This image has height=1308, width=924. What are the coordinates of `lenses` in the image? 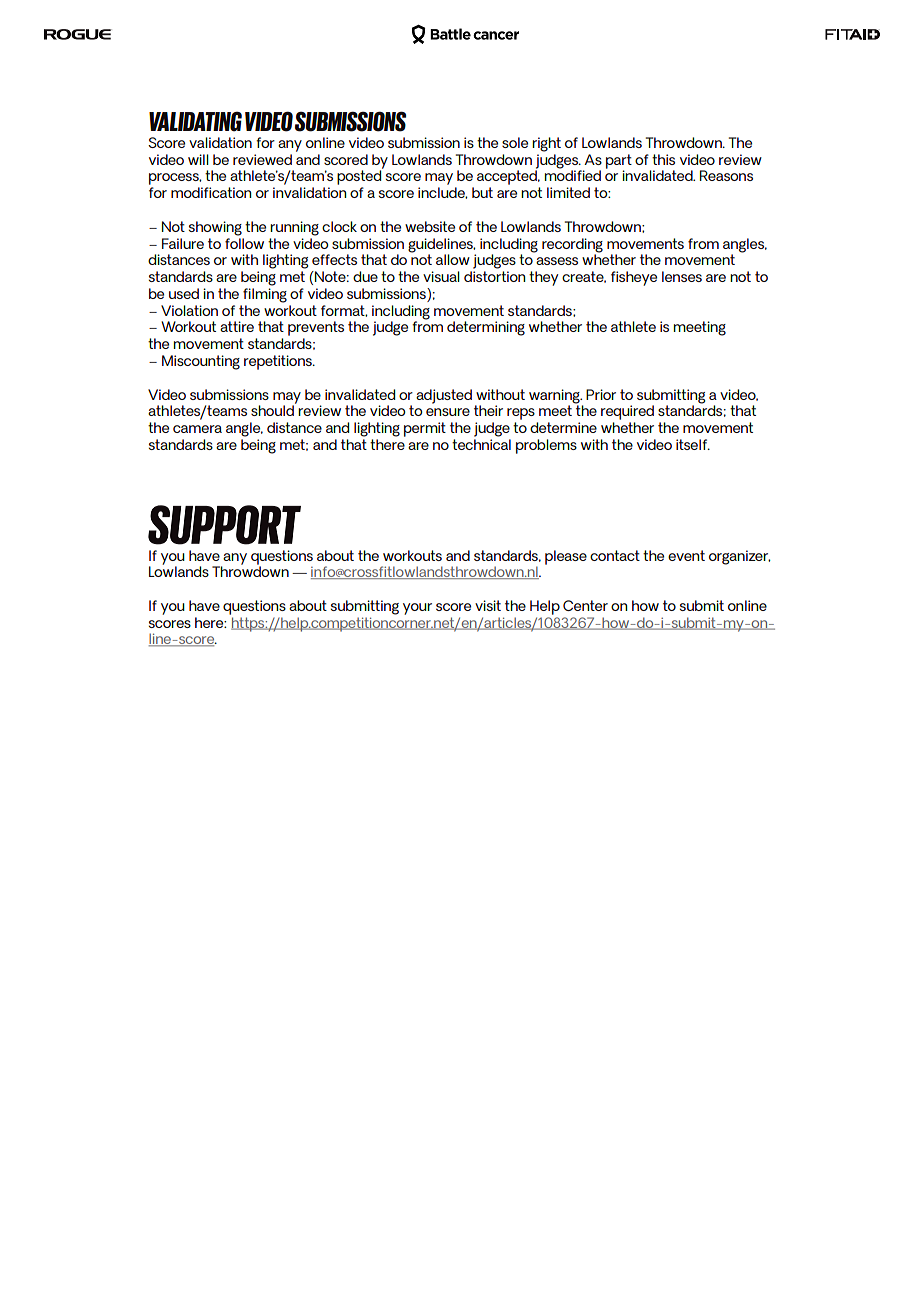 It's located at (682, 276).
